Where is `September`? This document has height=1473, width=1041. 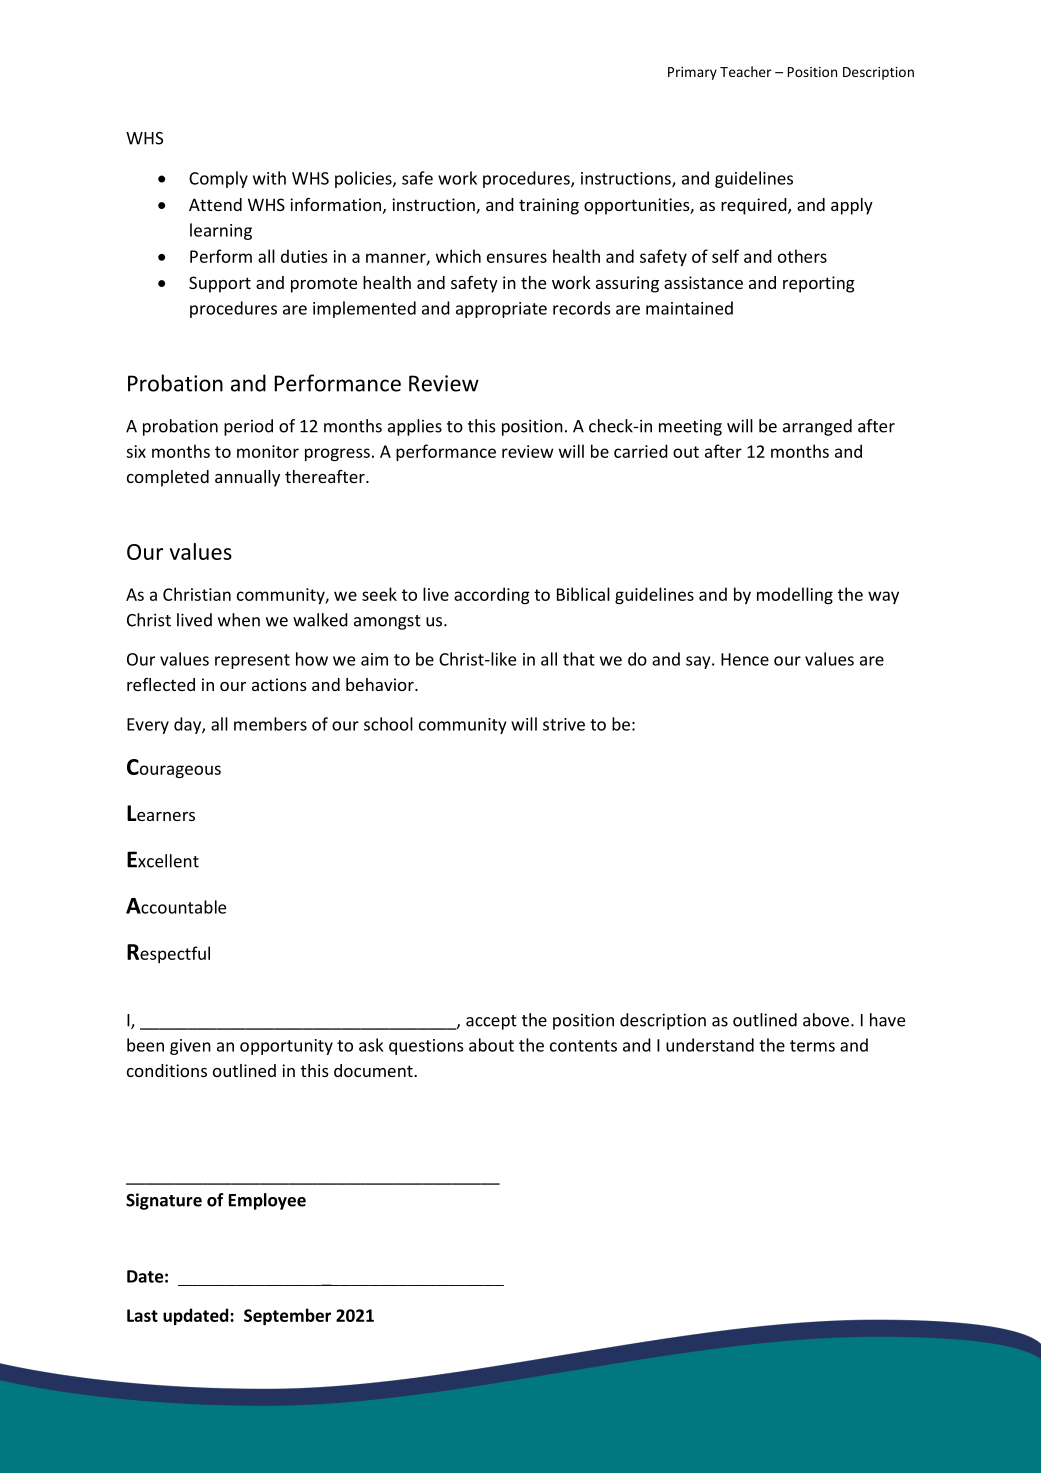
September is located at coordinates (287, 1316).
